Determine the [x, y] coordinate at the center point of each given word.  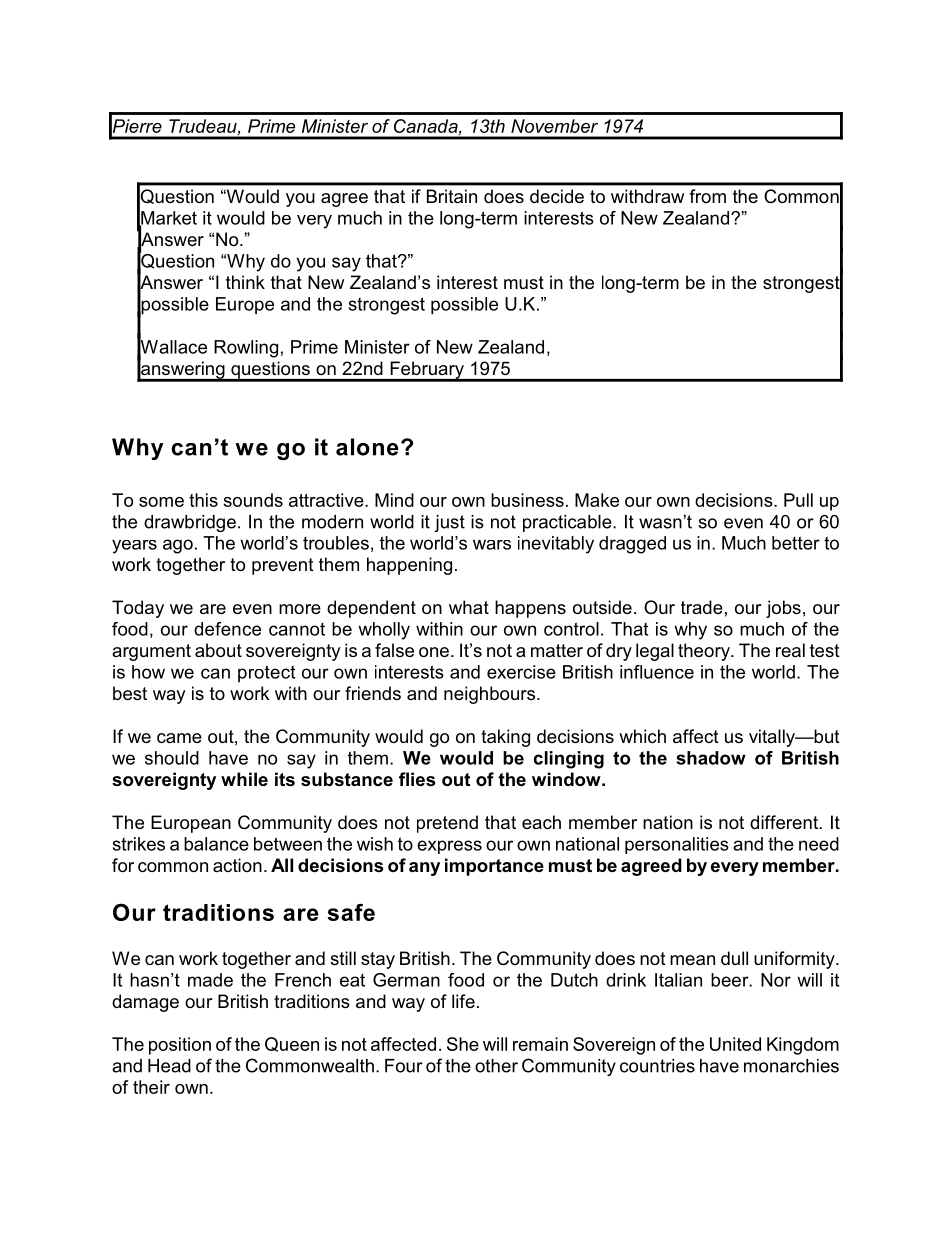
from [707, 196]
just [449, 523]
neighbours [491, 695]
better [796, 543]
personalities [677, 845]
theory [705, 652]
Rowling [246, 349]
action [237, 865]
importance [494, 867]
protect [266, 674]
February [427, 371]
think [245, 282]
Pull [798, 500]
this [203, 500]
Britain [452, 196]
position [180, 1046]
